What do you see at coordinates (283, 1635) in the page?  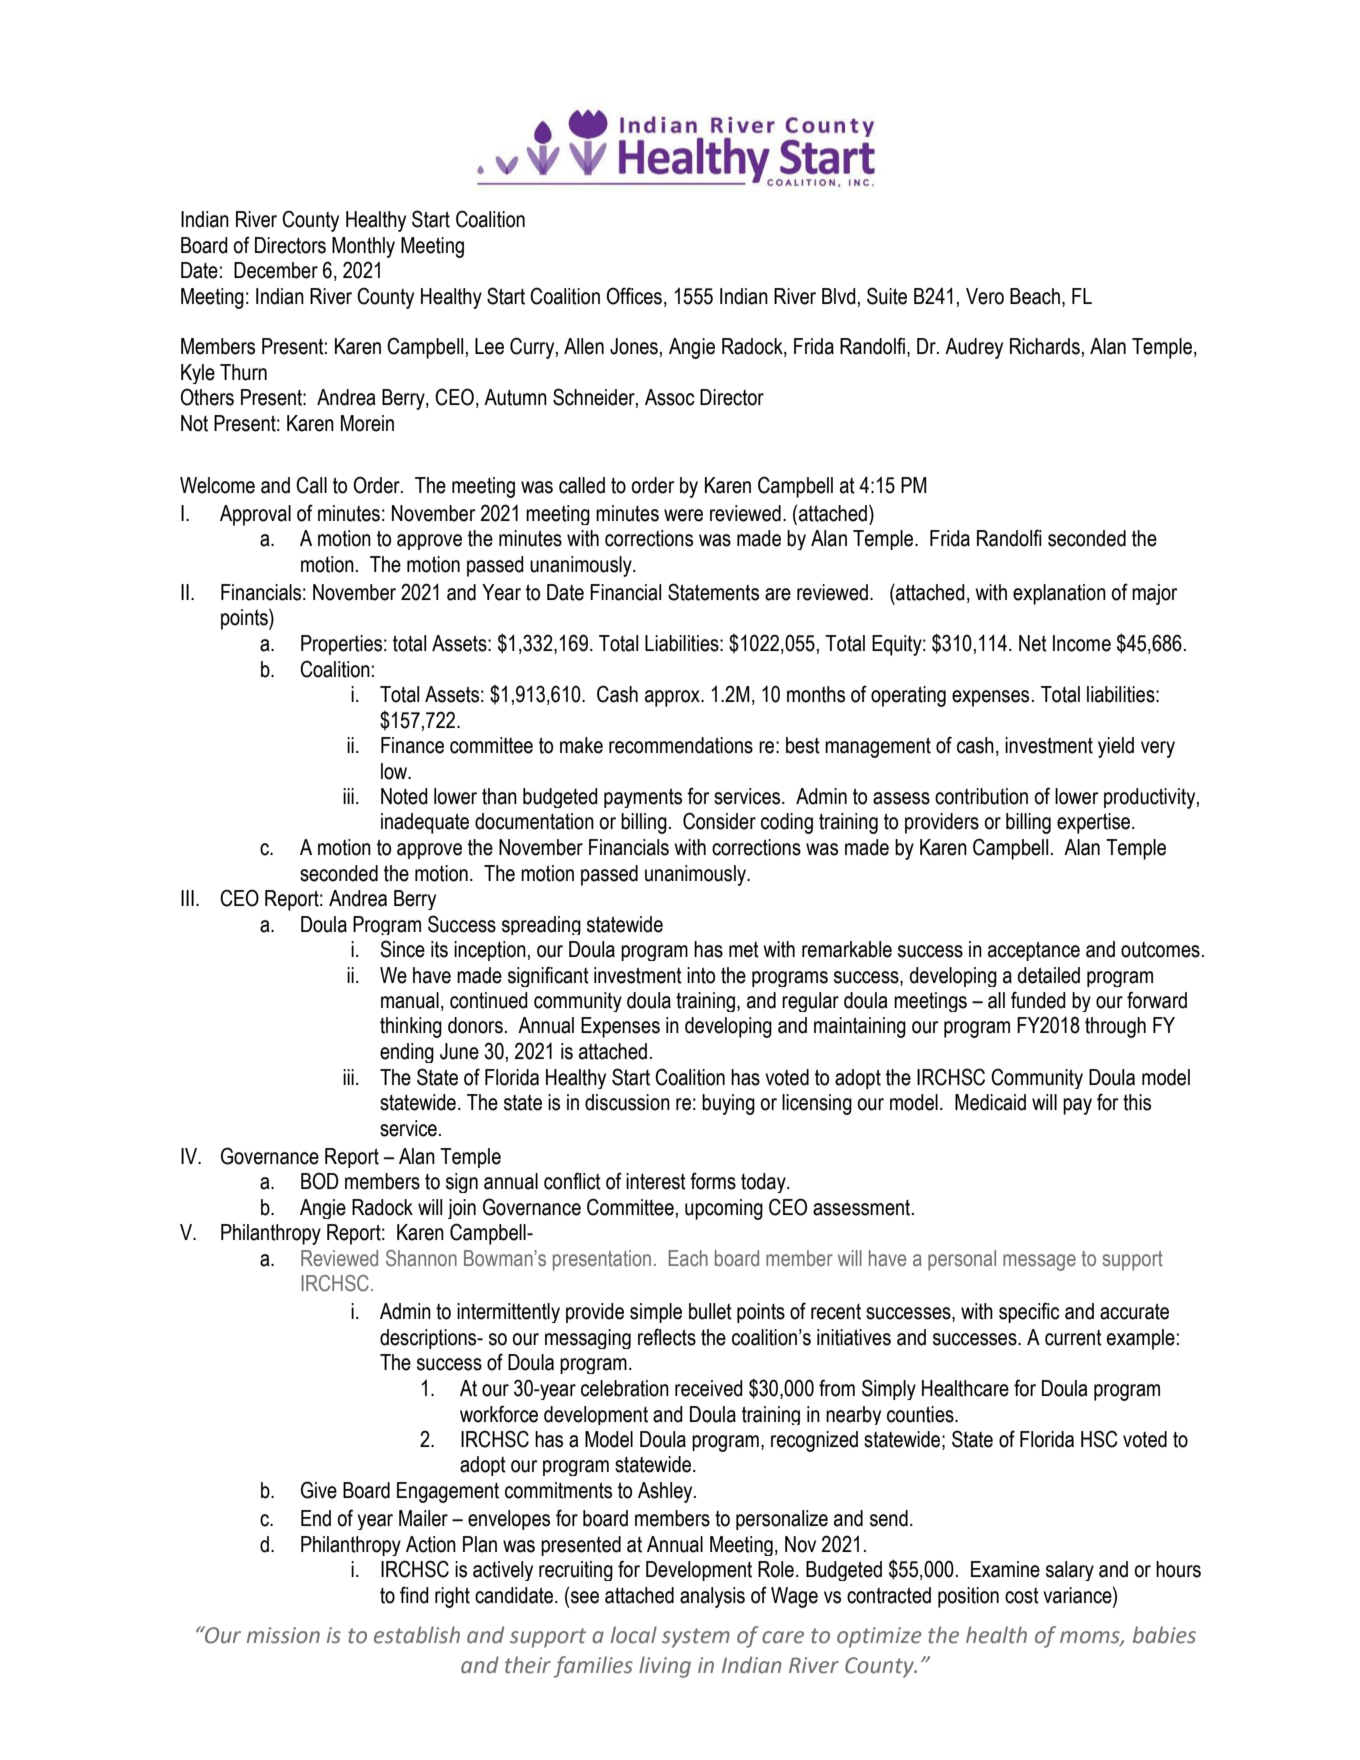 I see `mission` at bounding box center [283, 1635].
